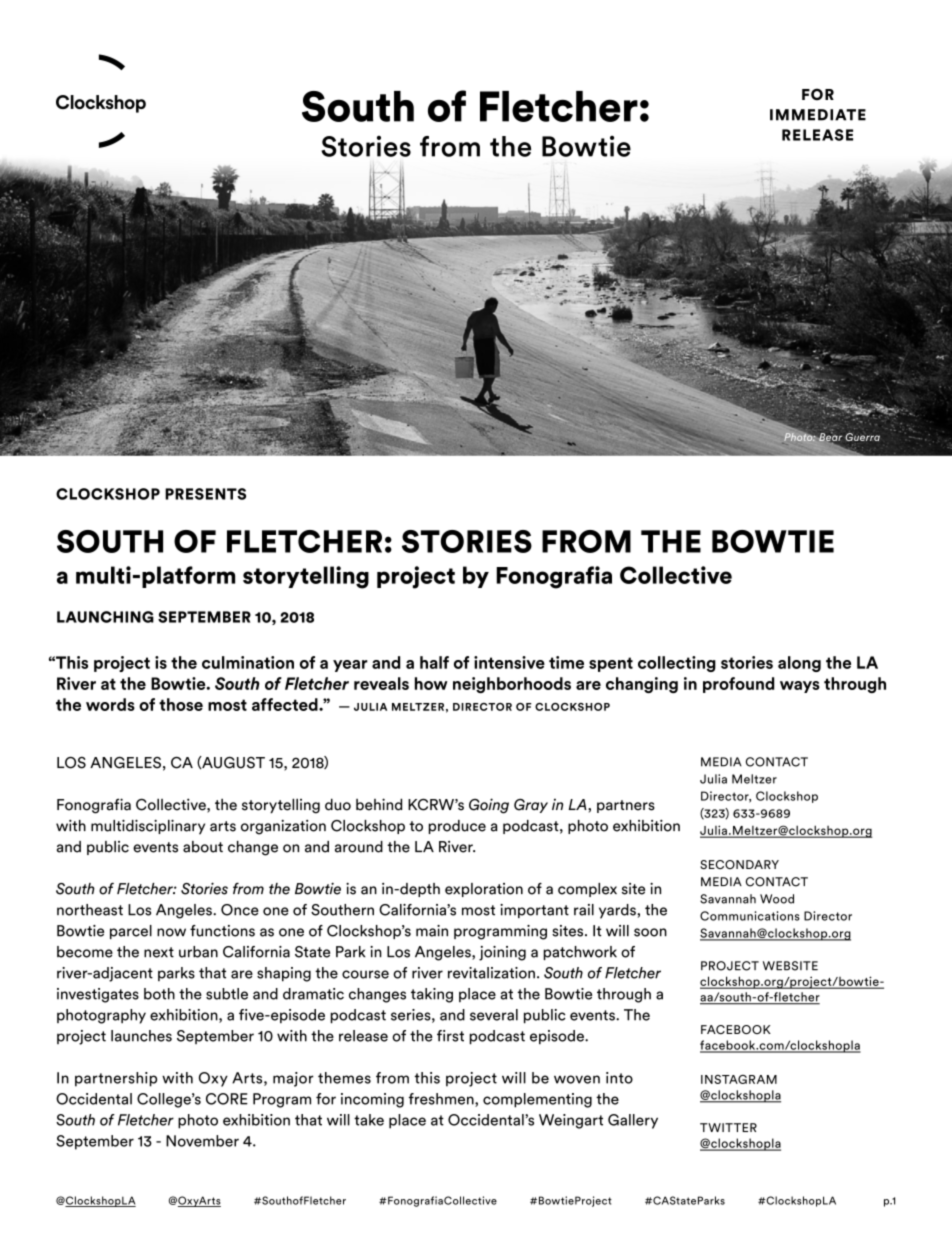 The width and height of the document is (952, 1233). What do you see at coordinates (181, 704) in the document?
I see `those` at bounding box center [181, 704].
